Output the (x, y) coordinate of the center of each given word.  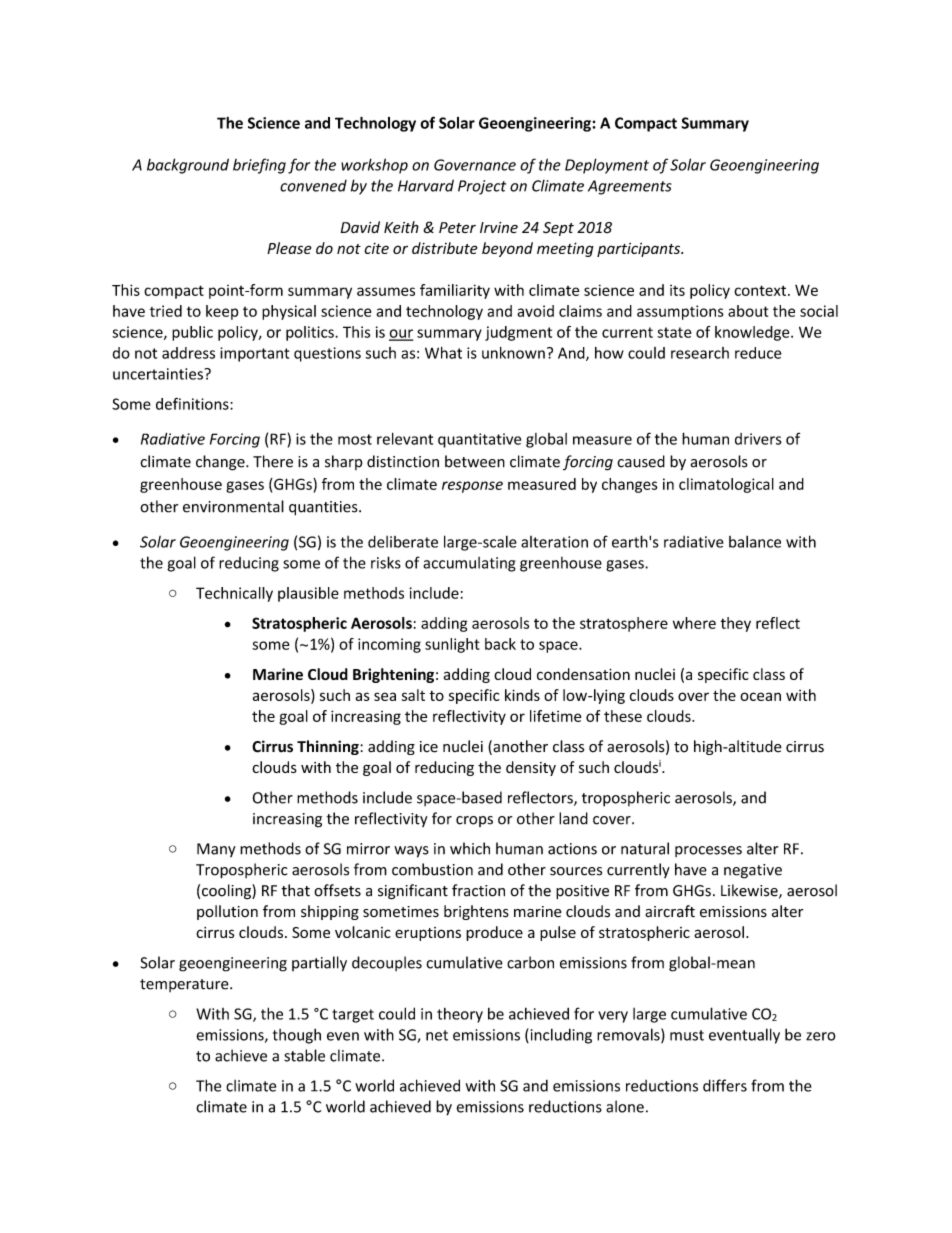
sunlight (452, 645)
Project (482, 187)
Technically (234, 594)
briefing (259, 166)
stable (304, 1055)
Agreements (630, 187)
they (736, 624)
